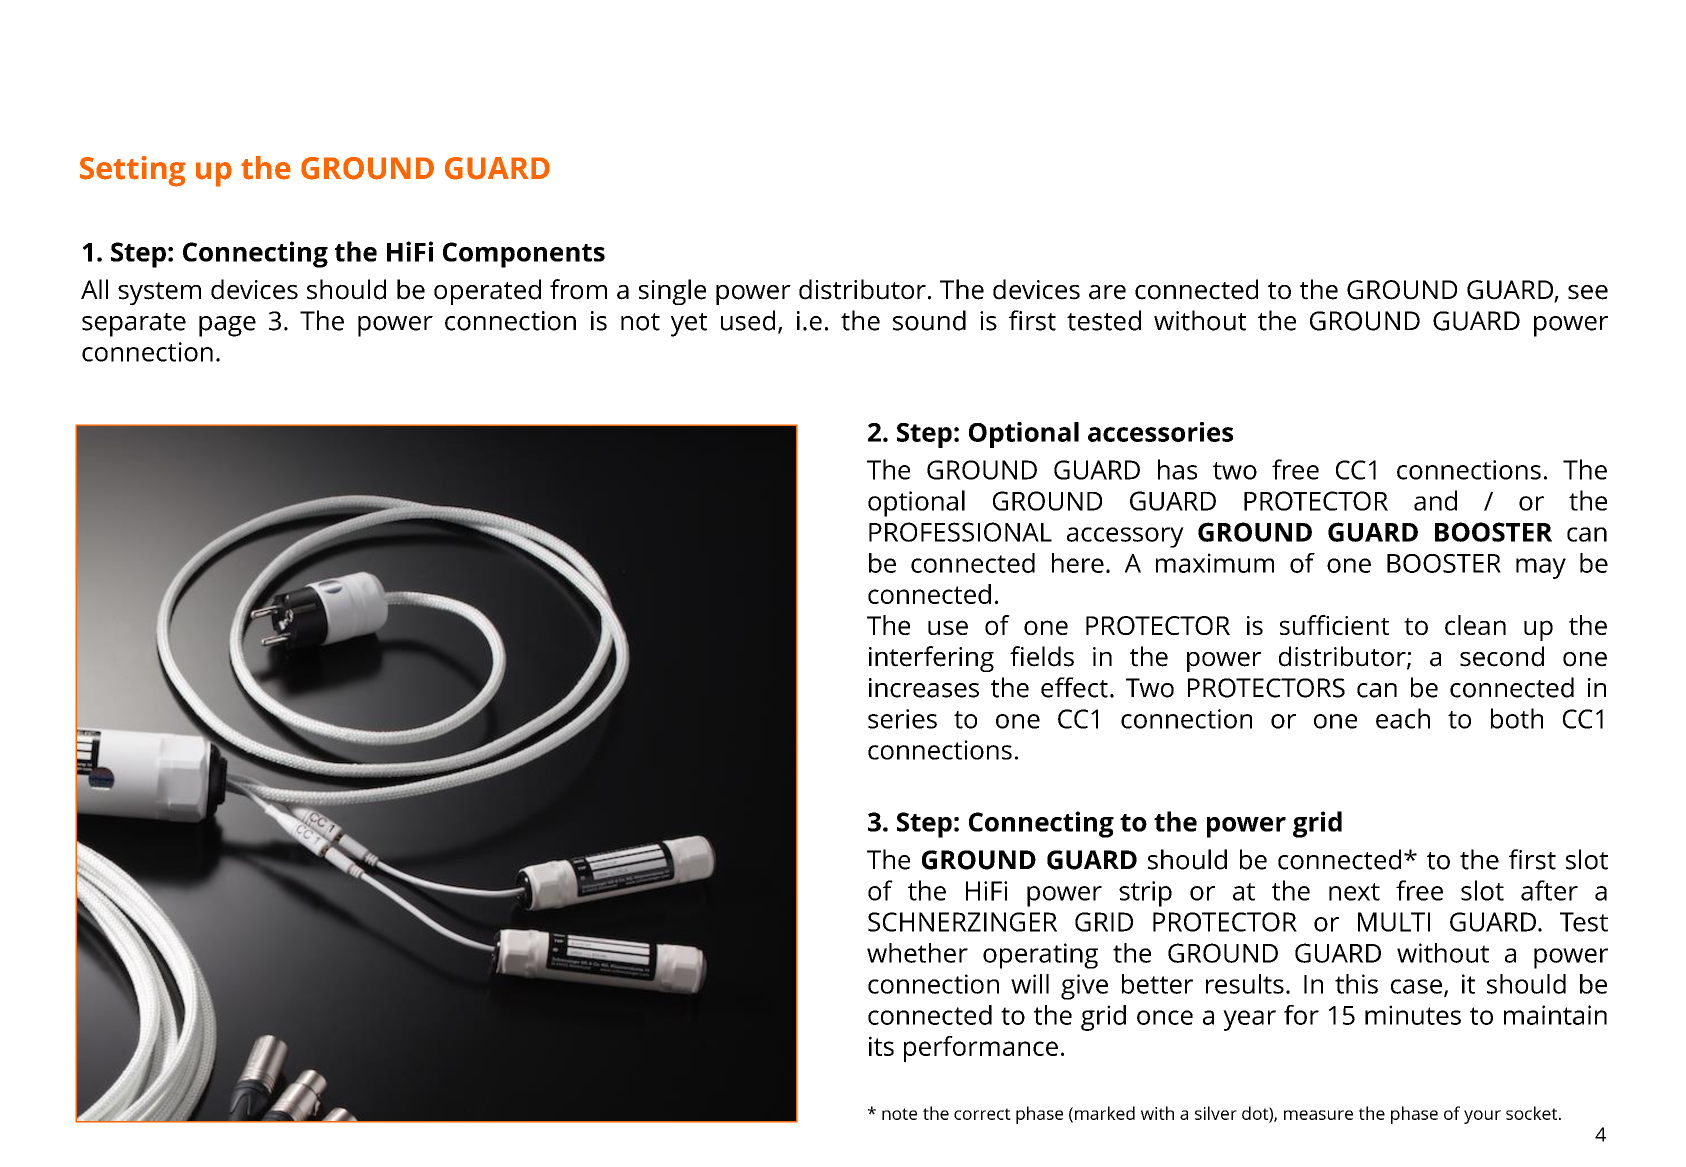 This document has width=1686, height=1167. Describe the element at coordinates (1588, 292) in the document. I see `see` at that location.
